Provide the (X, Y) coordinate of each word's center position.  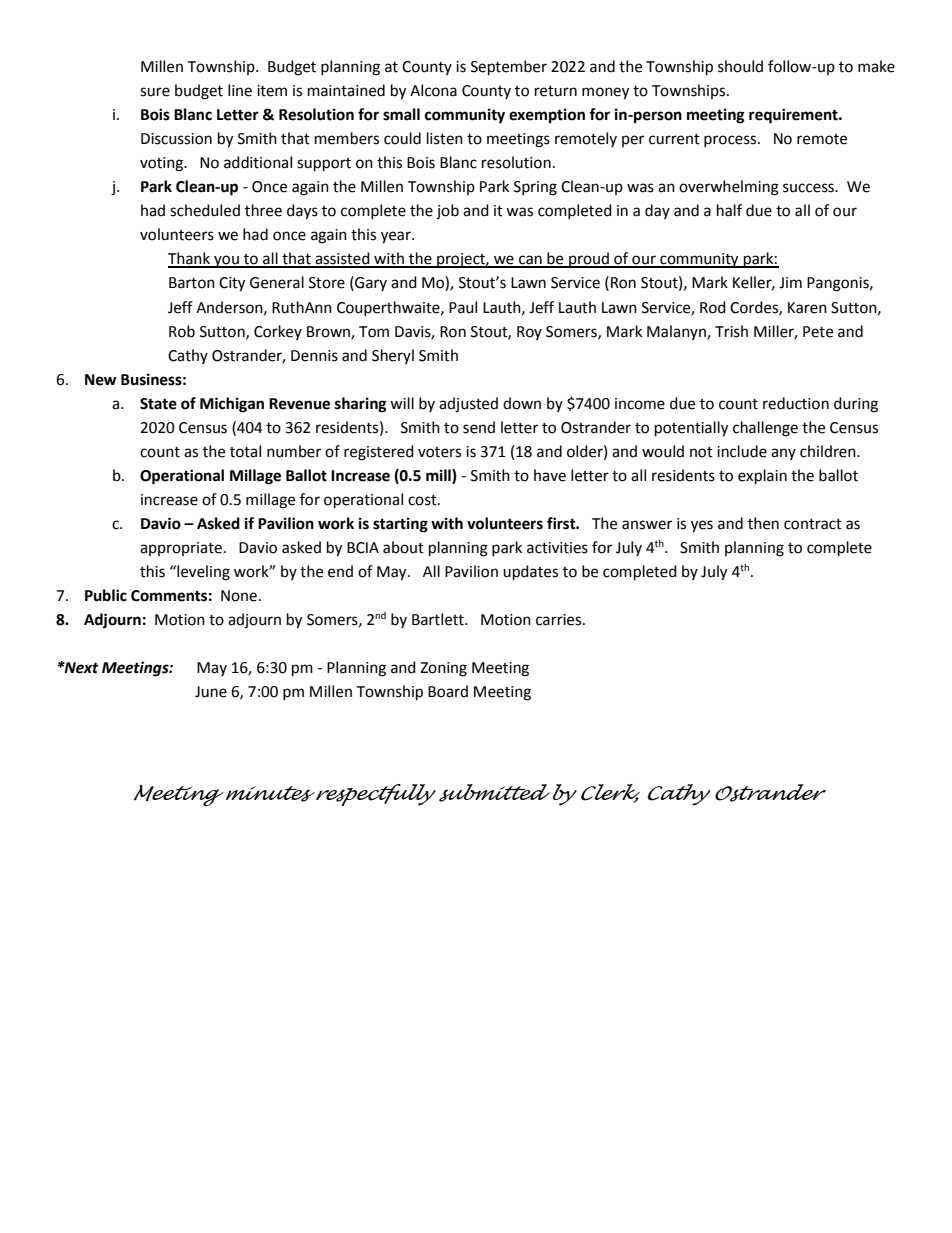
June (211, 692)
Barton (192, 283)
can (530, 261)
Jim (790, 283)
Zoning (443, 669)
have (550, 475)
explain (762, 477)
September (509, 68)
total (245, 451)
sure (155, 92)
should (740, 66)
